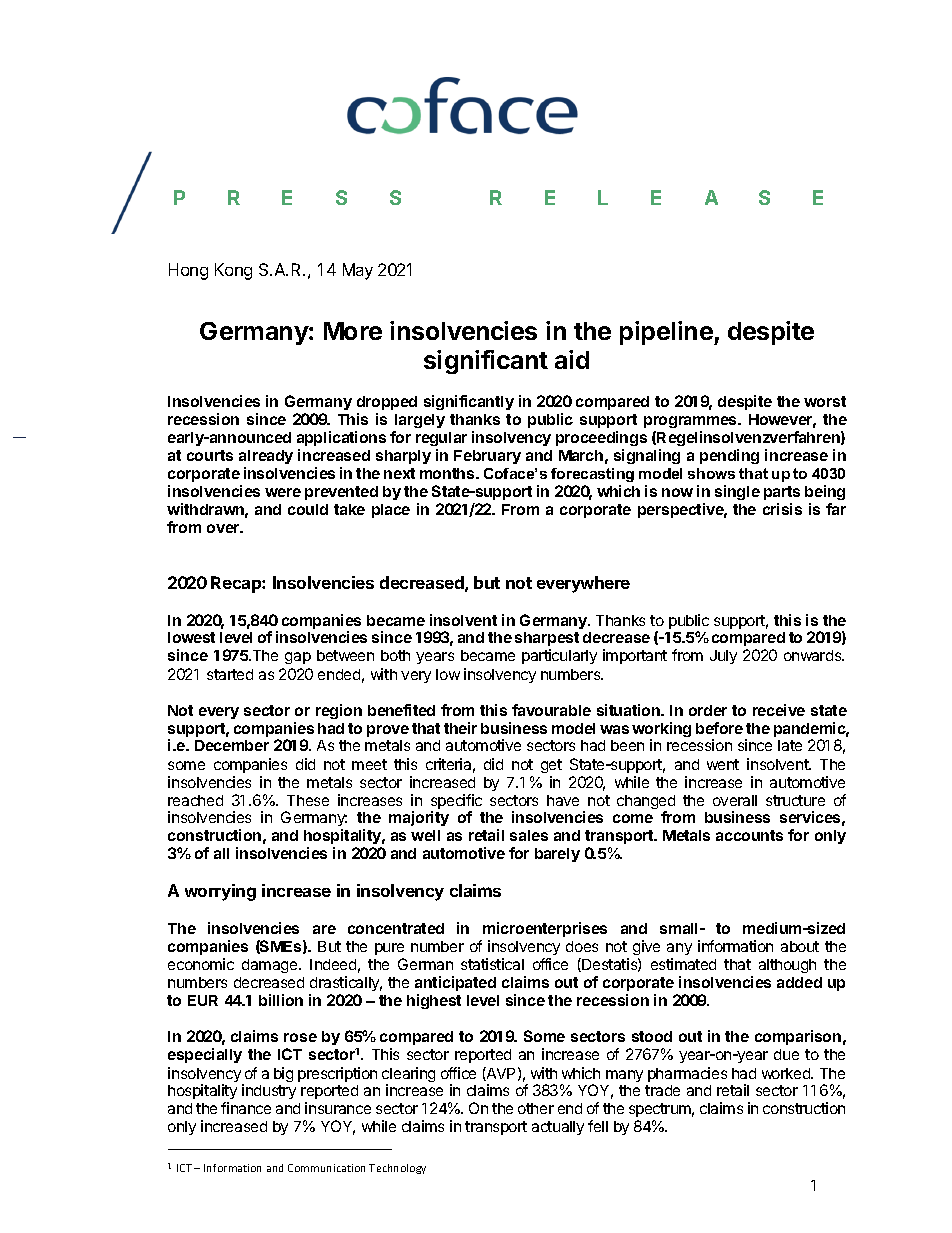  I want to click on Kong, so click(233, 271).
